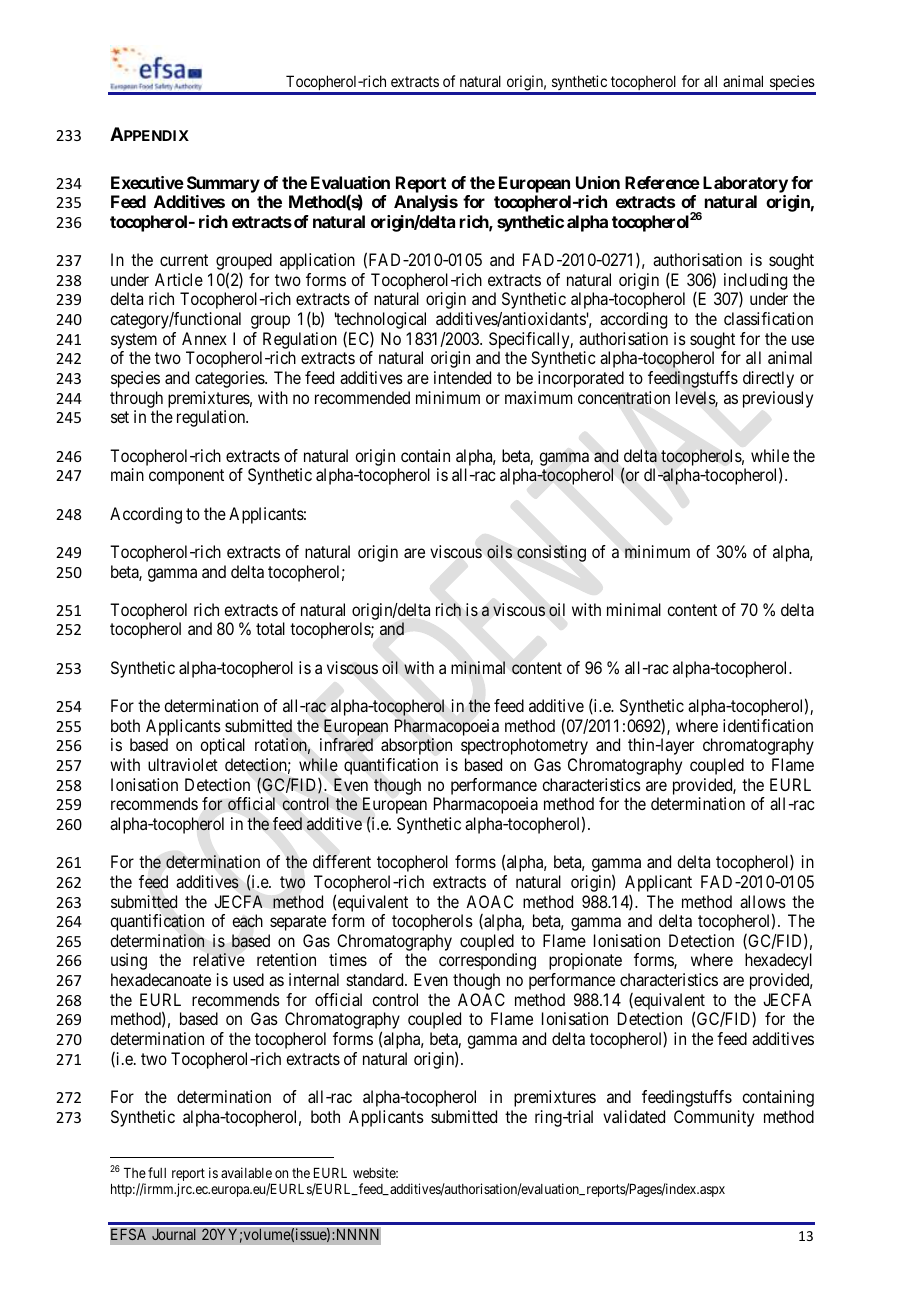  I want to click on Summary, so click(223, 184).
